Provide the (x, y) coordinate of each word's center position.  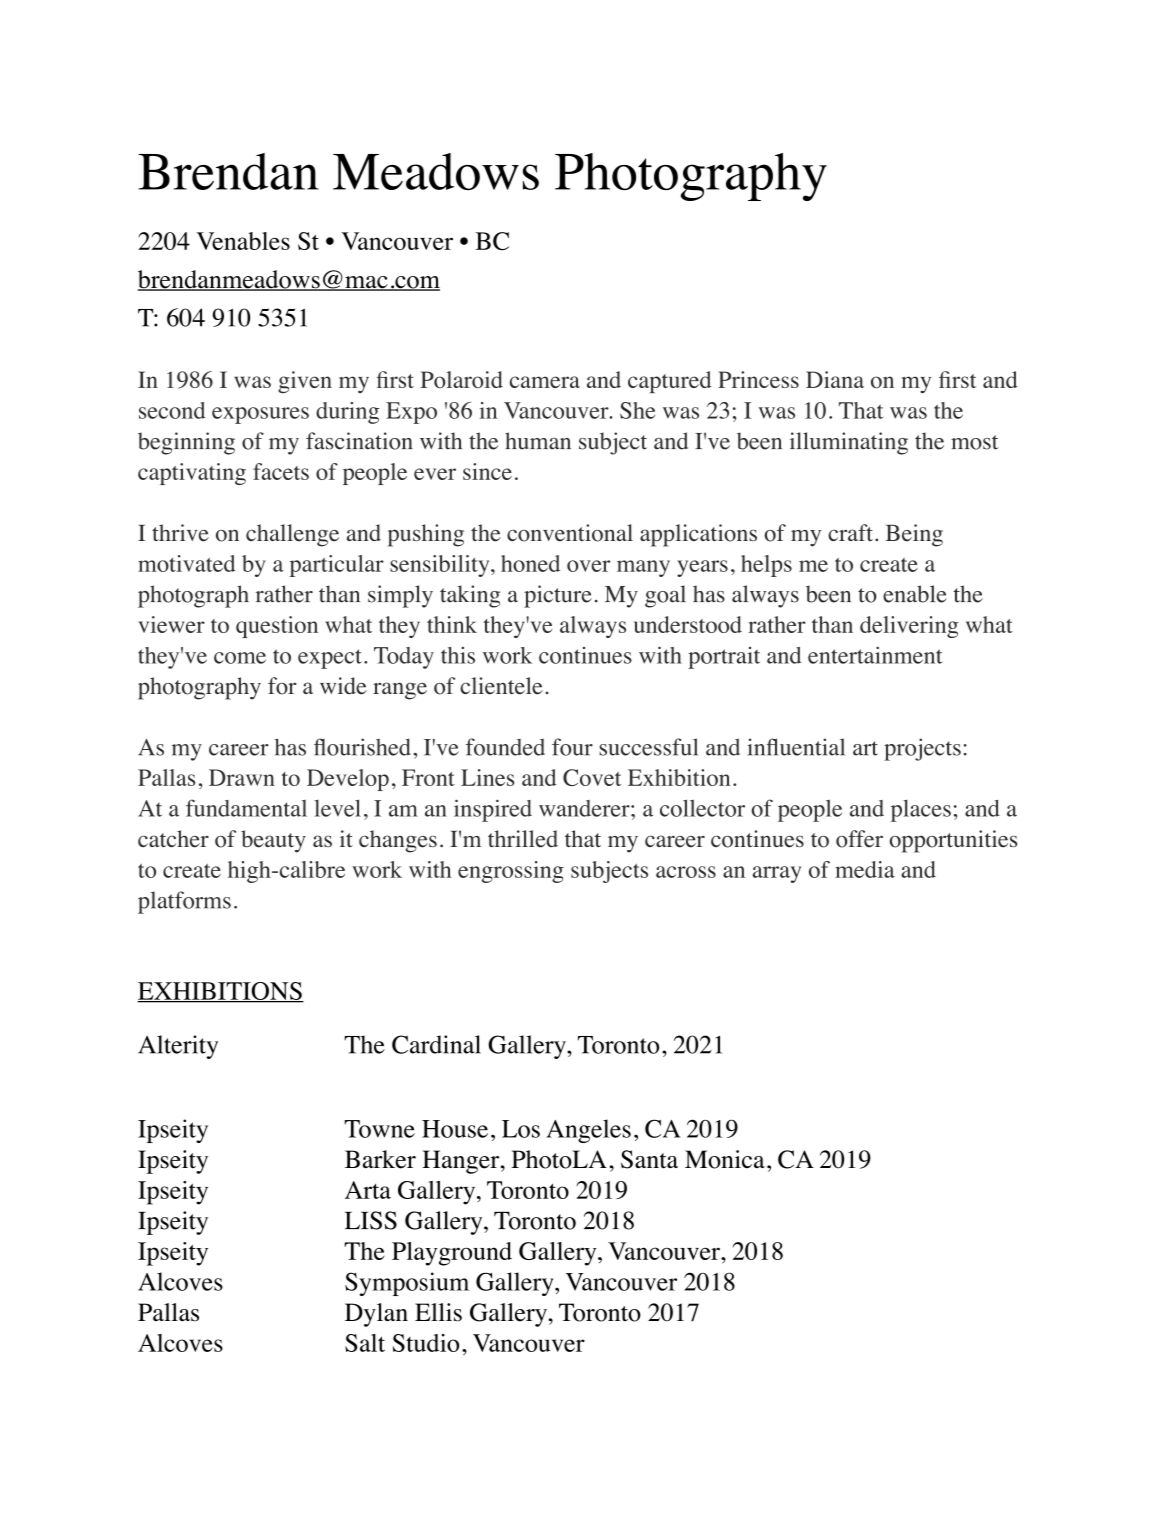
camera (545, 382)
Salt (365, 1343)
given (305, 382)
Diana (835, 379)
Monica (725, 1159)
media (865, 869)
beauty (273, 841)
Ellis (438, 1312)
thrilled (523, 839)
